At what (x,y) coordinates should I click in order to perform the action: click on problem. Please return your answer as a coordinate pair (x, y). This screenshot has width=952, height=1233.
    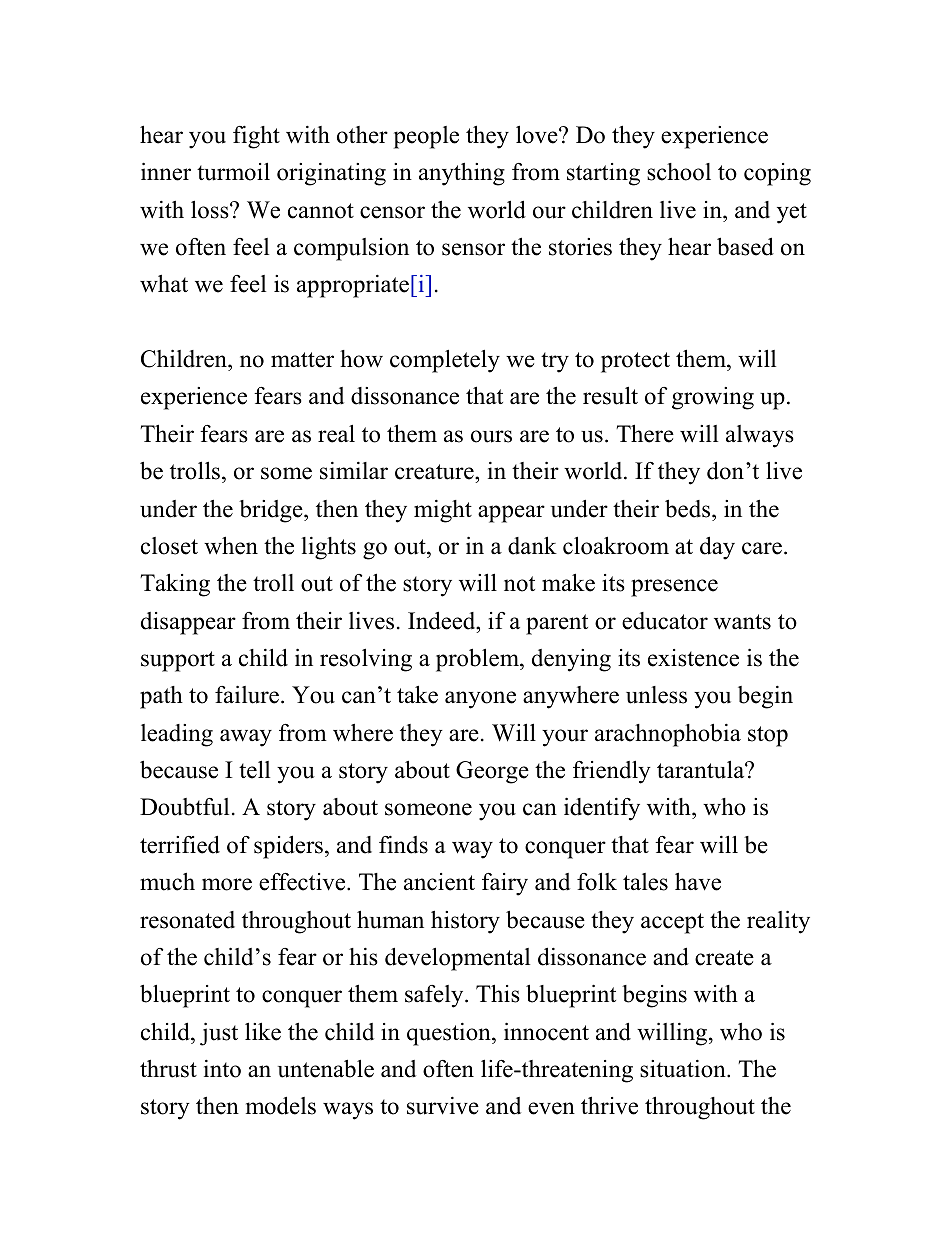
    Looking at the image, I should click on (478, 660).
